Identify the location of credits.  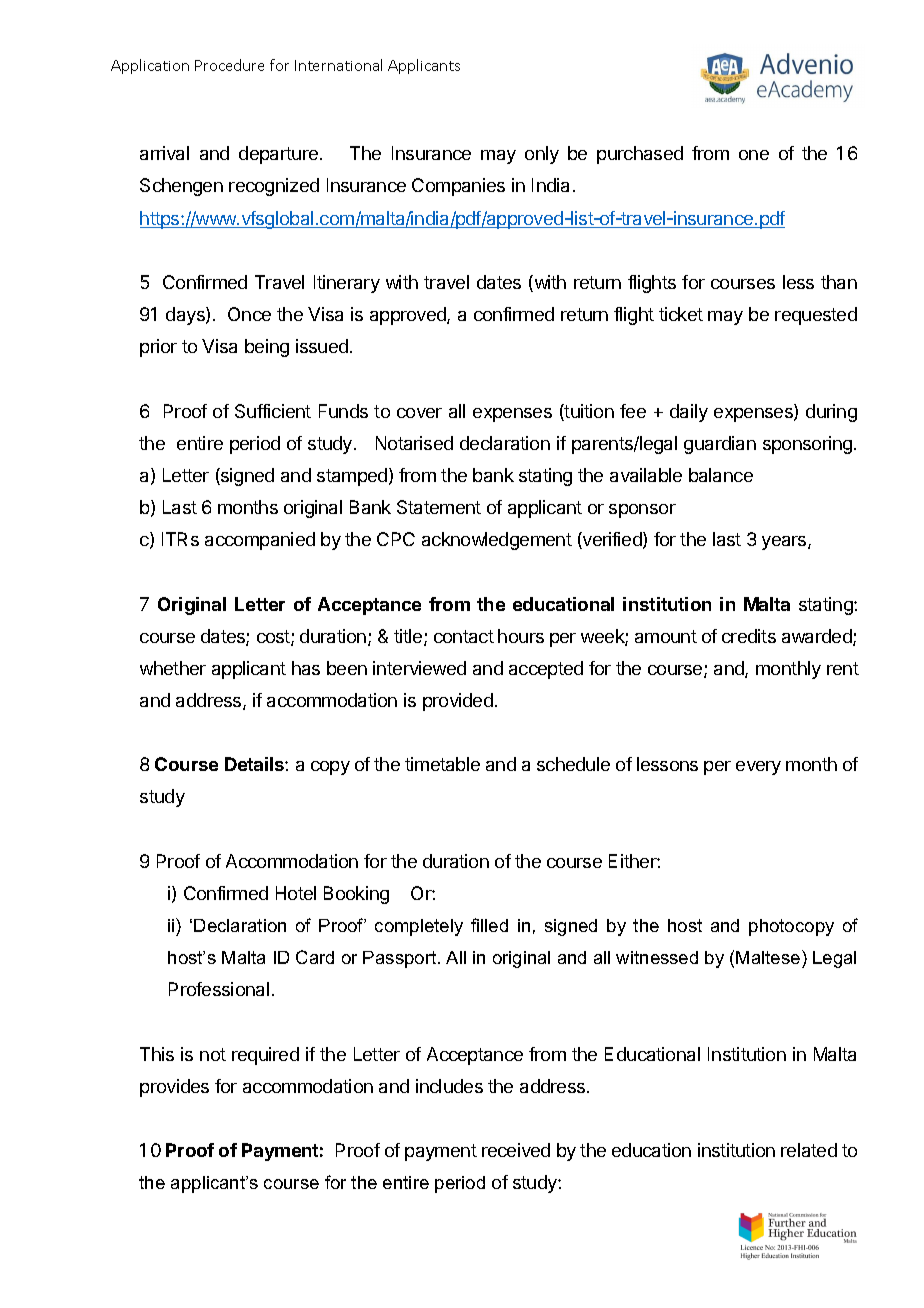
(749, 636).
